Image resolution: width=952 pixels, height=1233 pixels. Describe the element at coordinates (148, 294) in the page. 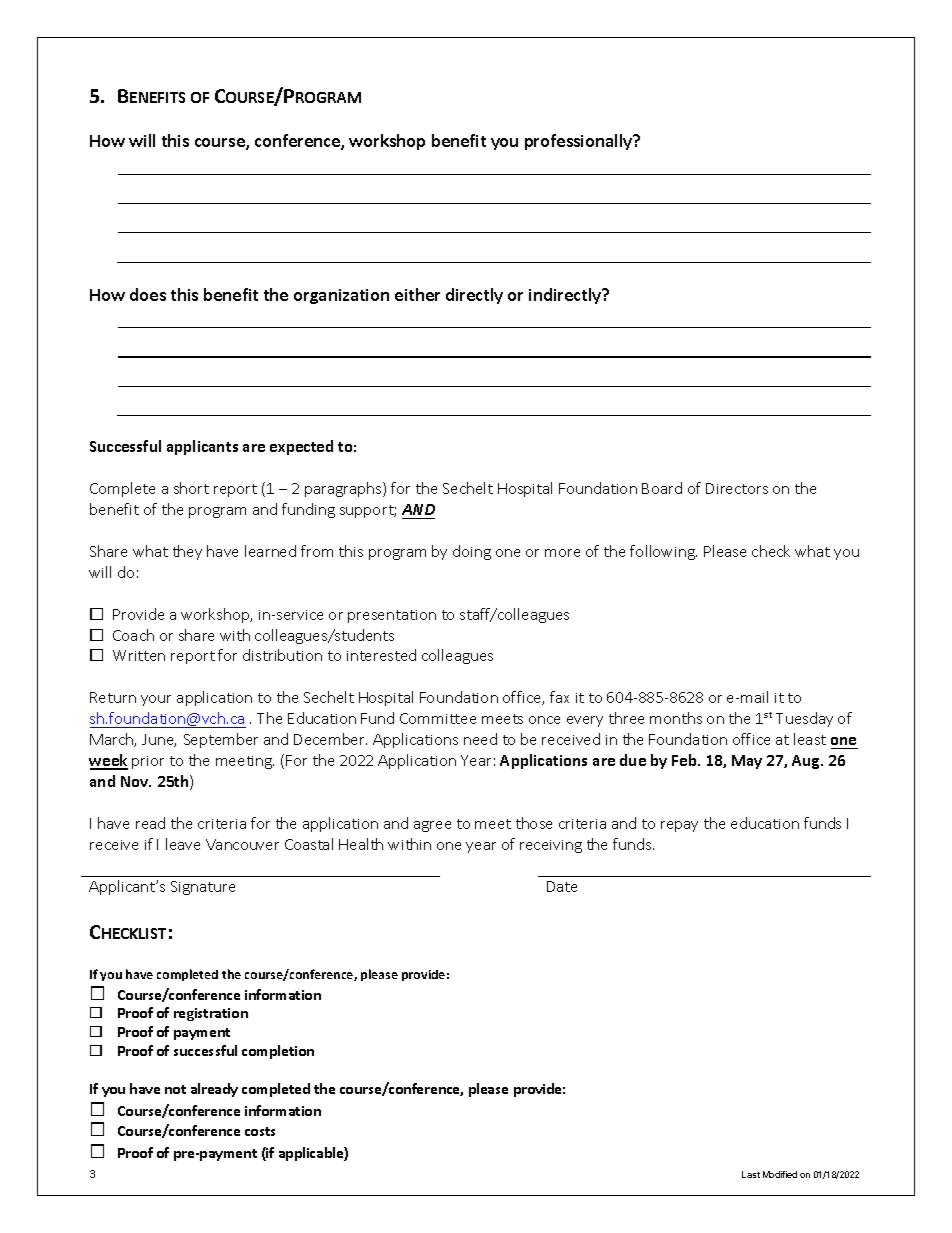

I see `does` at that location.
